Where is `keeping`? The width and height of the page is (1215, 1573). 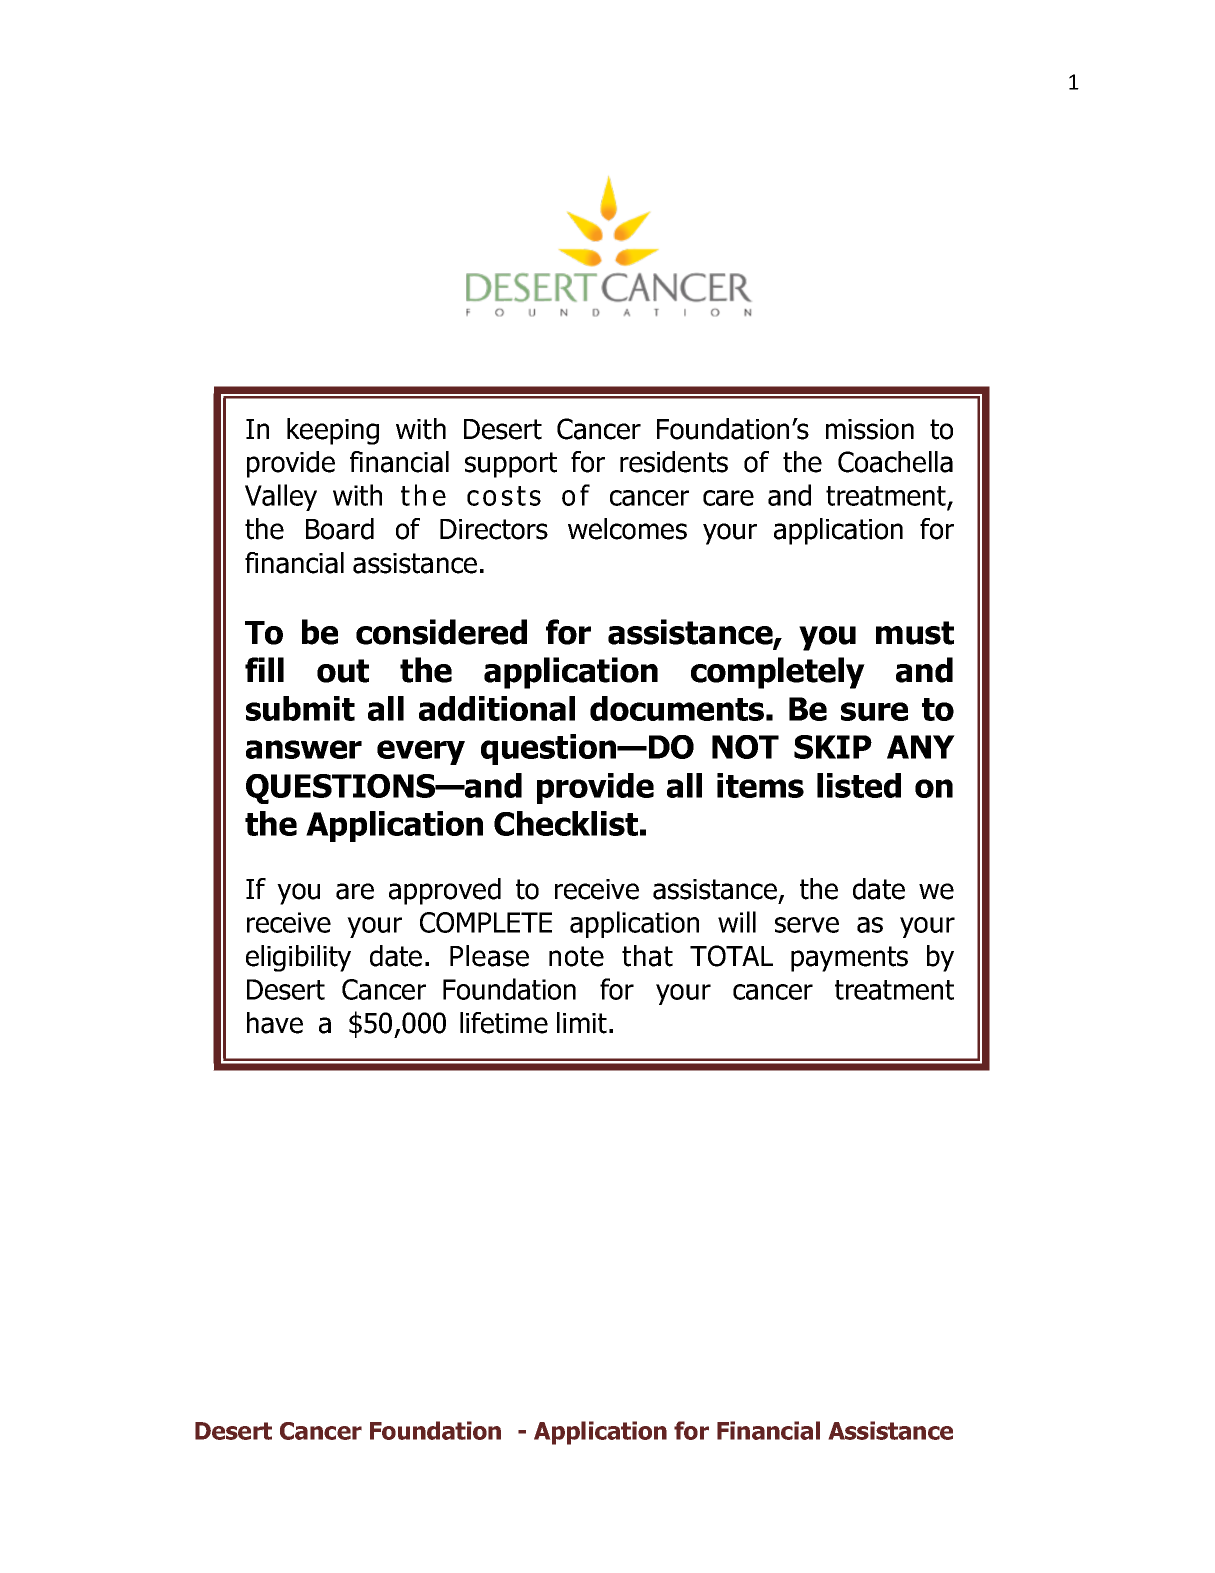
keeping is located at coordinates (333, 431).
